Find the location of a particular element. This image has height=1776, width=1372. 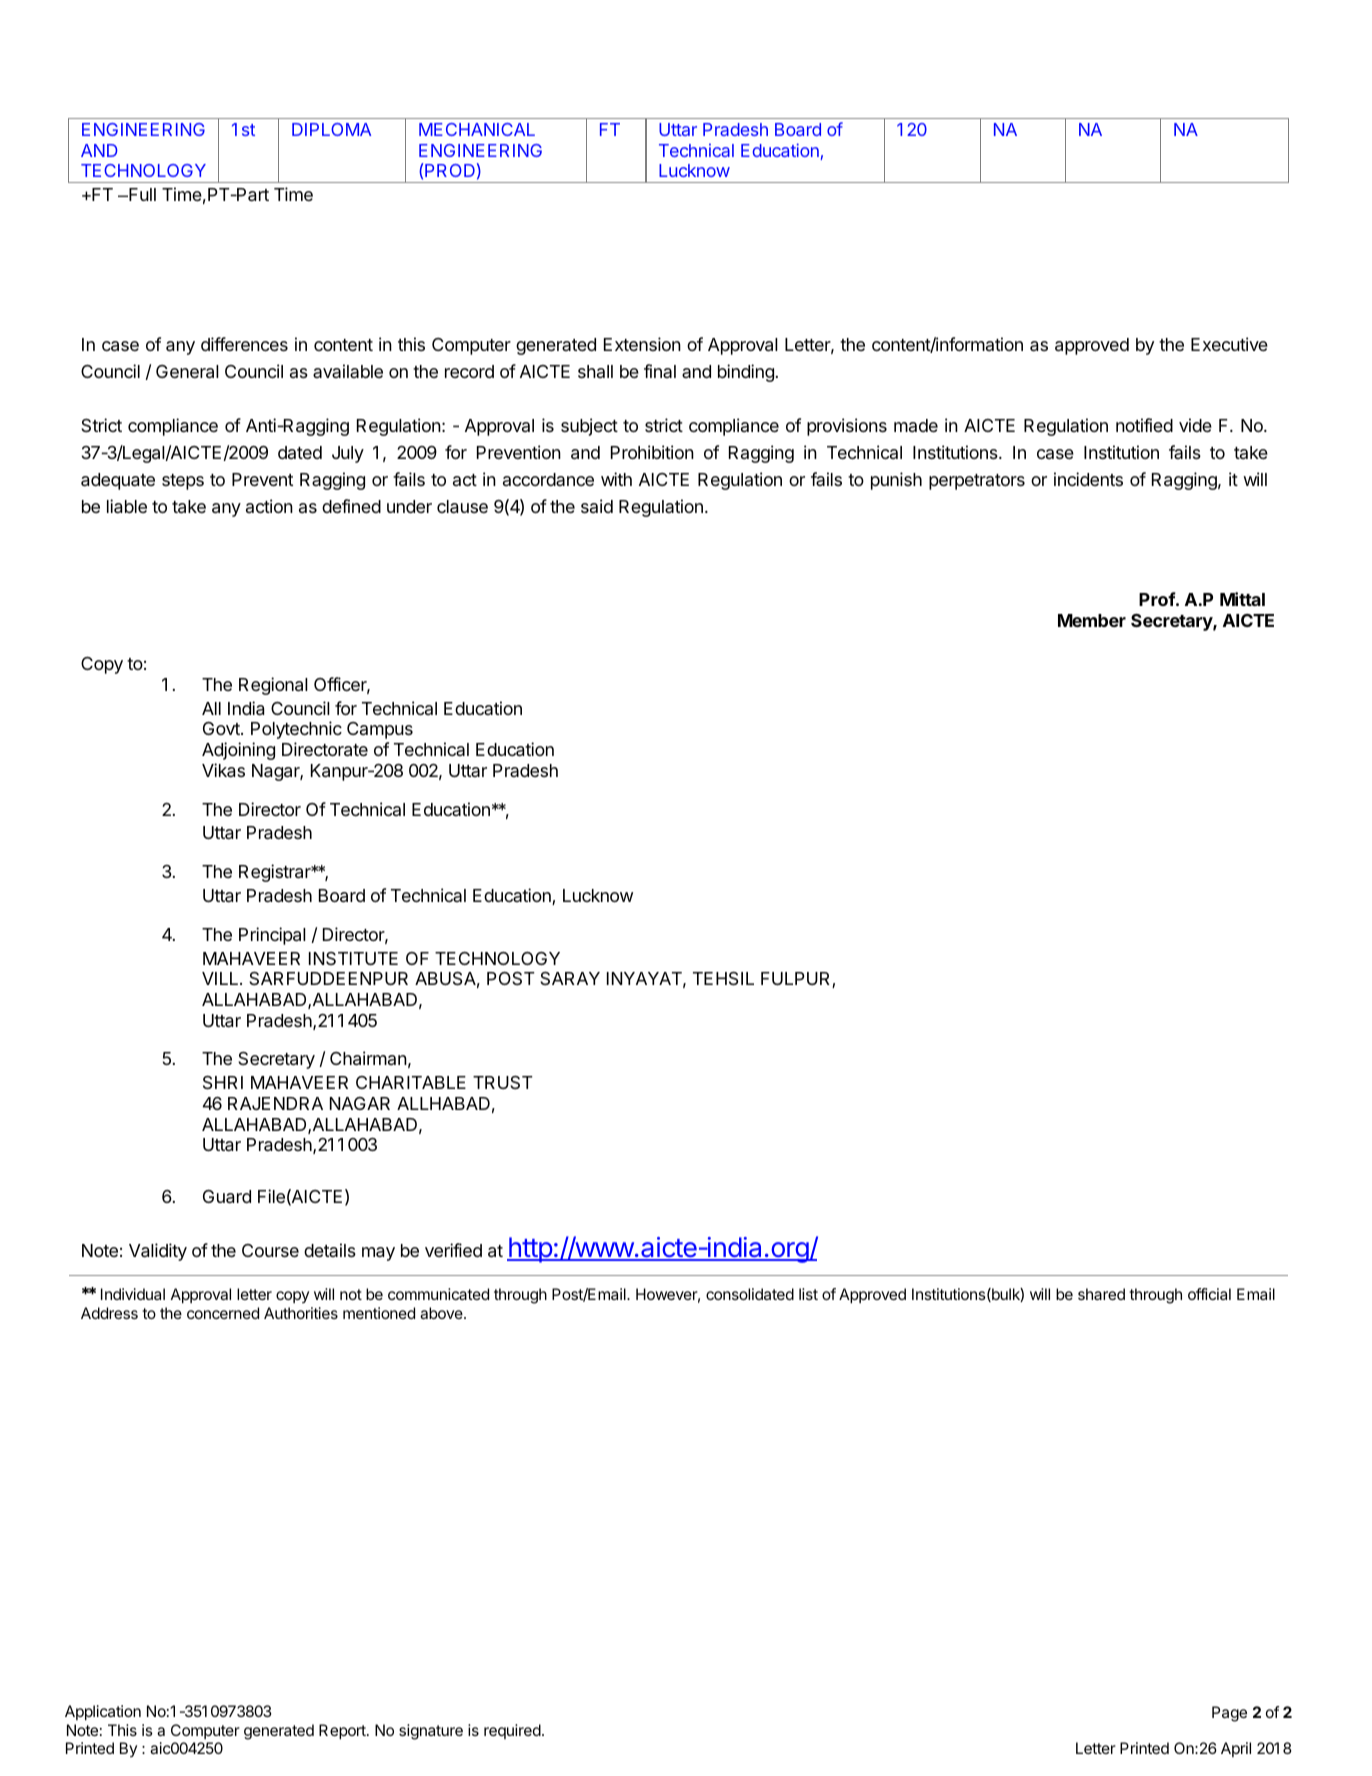

required is located at coordinates (512, 1731).
